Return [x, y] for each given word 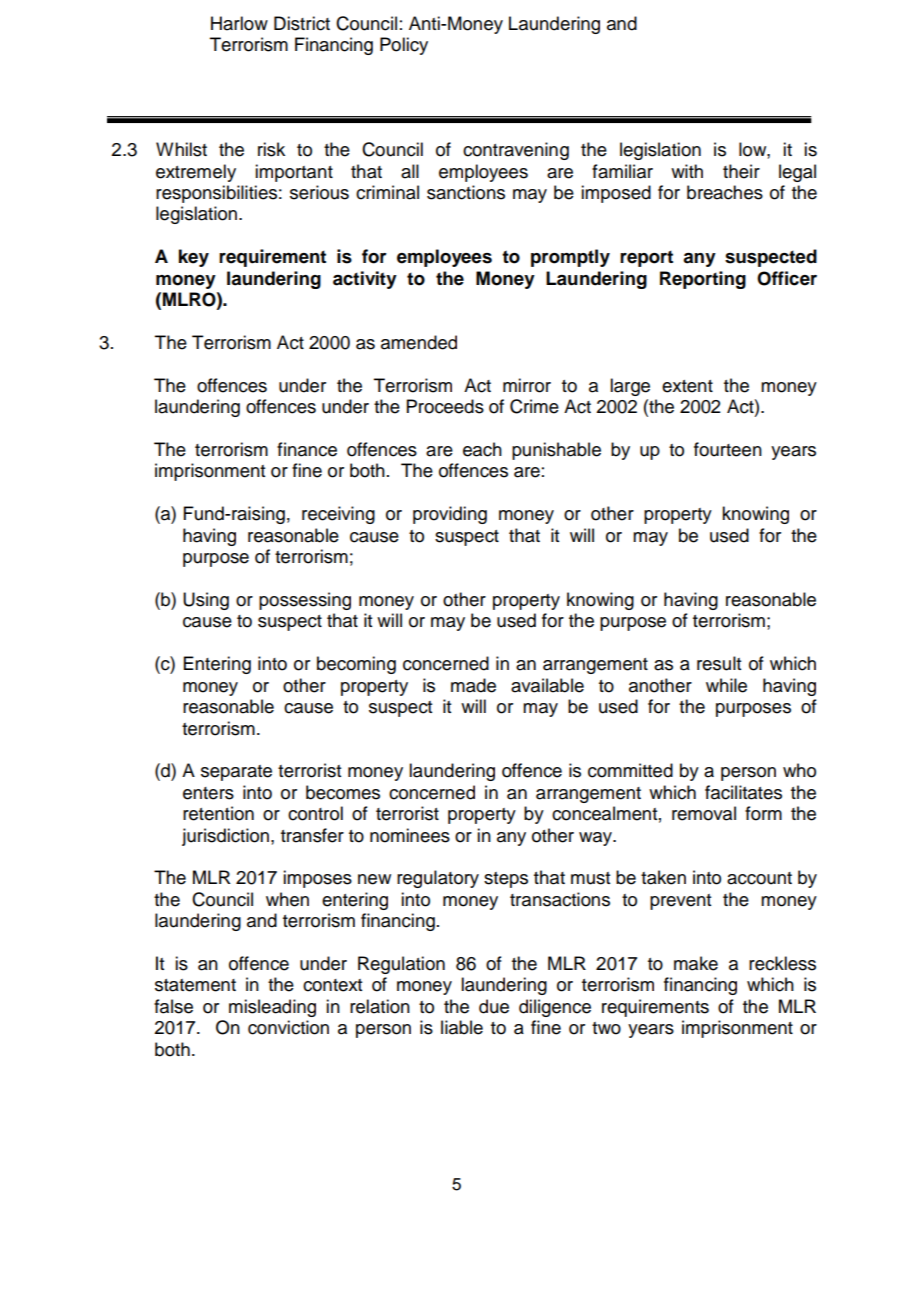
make [696, 963]
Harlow [239, 23]
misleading [272, 1008]
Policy [404, 46]
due [494, 1006]
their [741, 171]
